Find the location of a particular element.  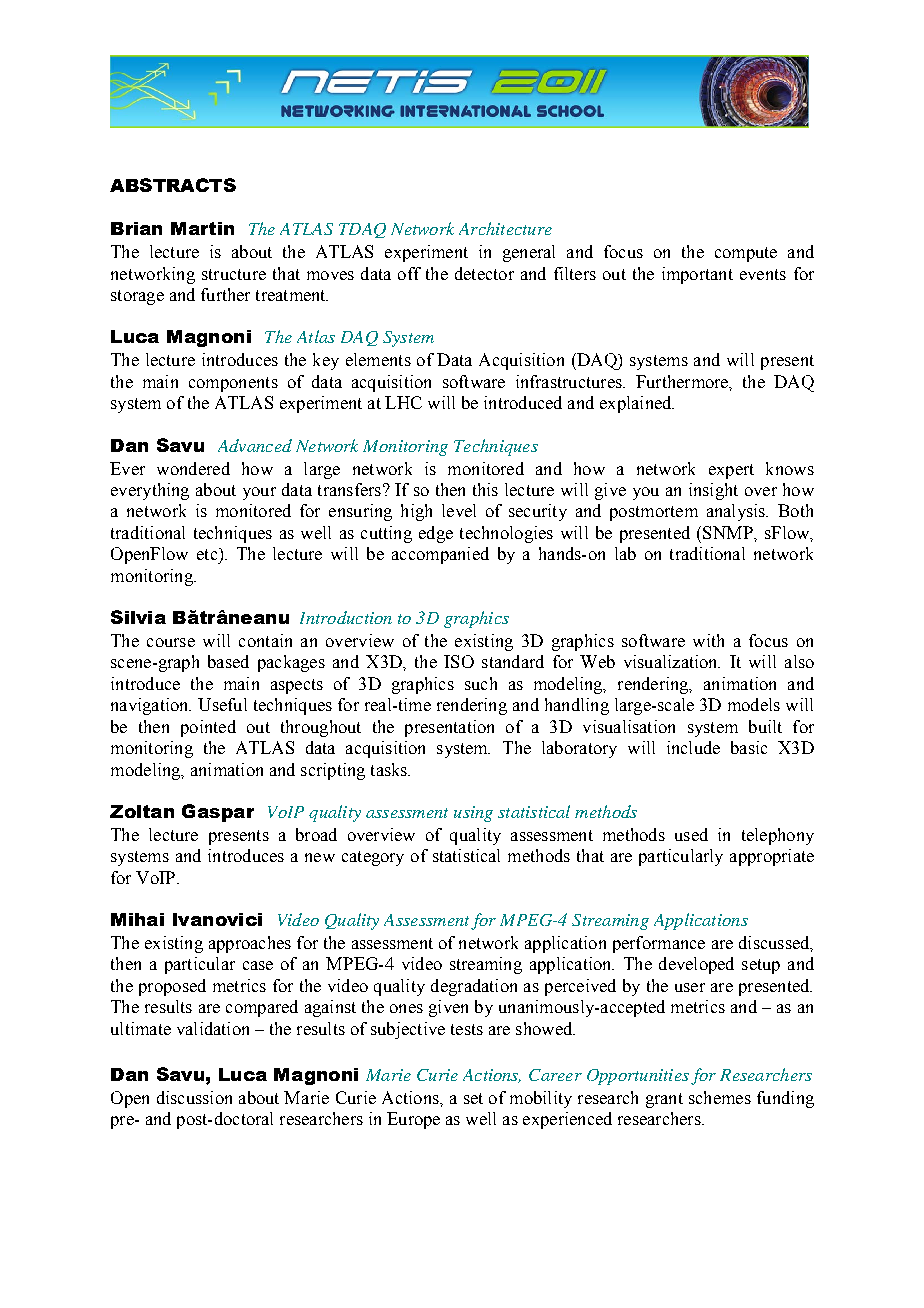

compute is located at coordinates (746, 254).
